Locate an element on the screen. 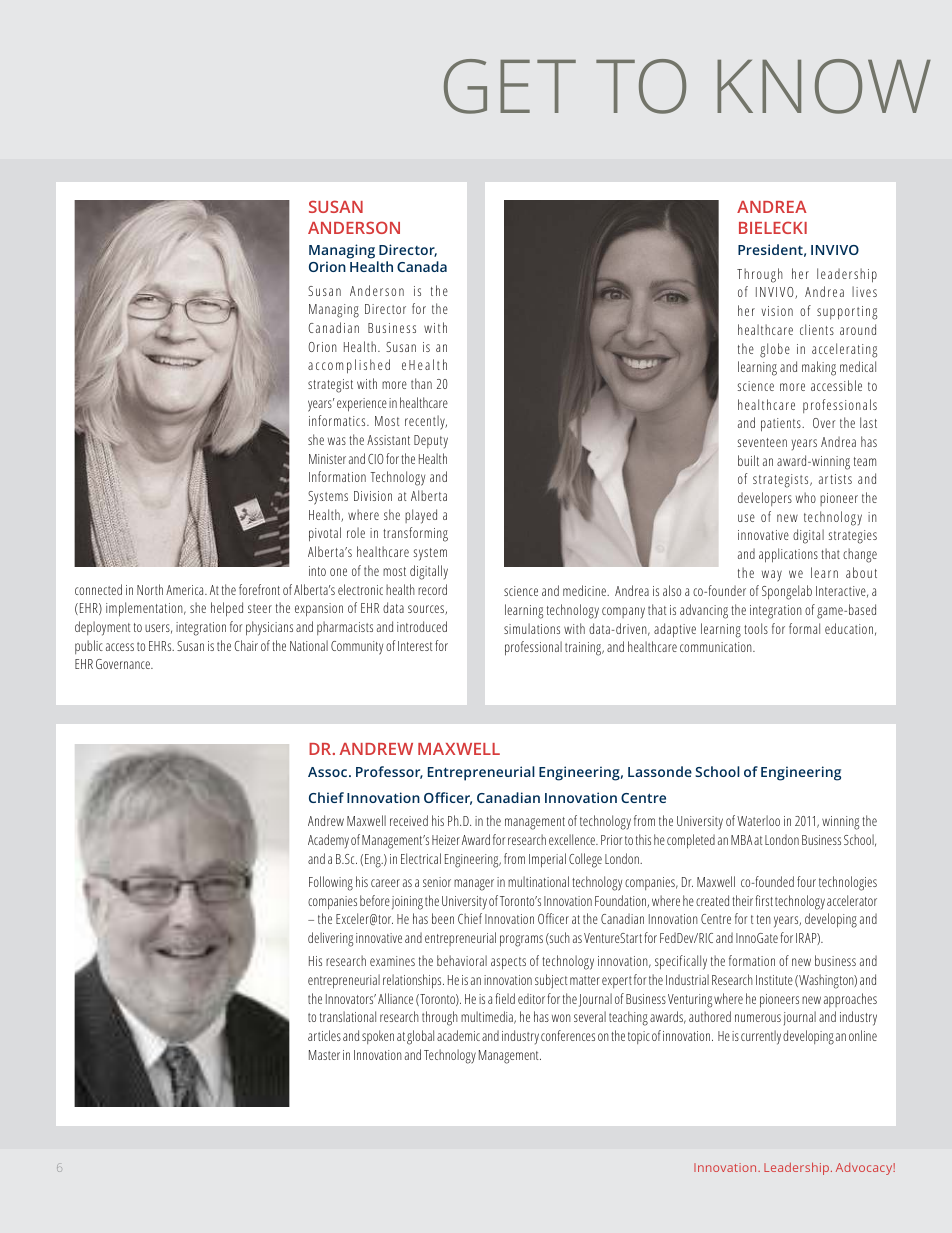  ten is located at coordinates (764, 919).
